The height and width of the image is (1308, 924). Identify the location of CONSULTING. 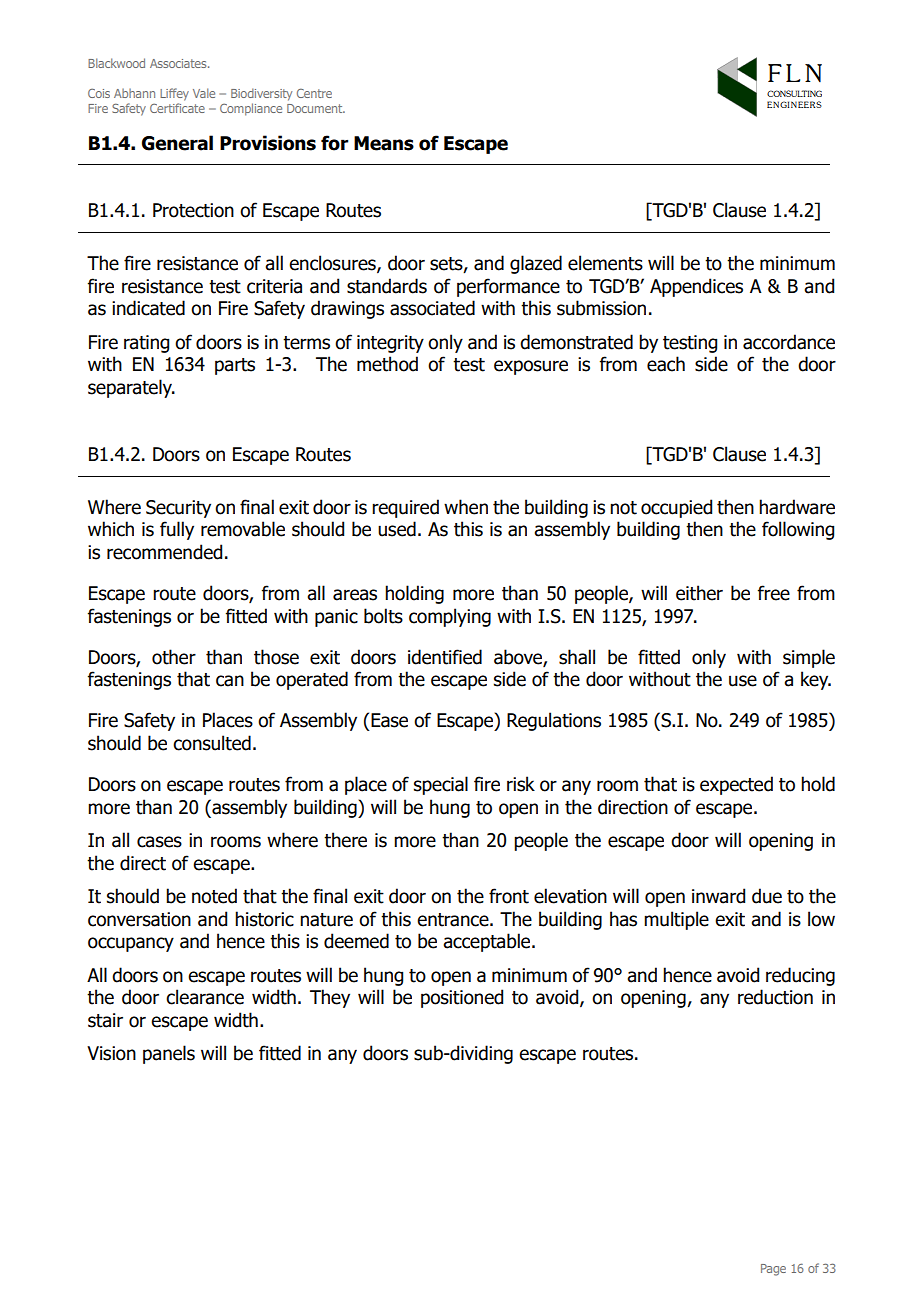
(794, 93).
